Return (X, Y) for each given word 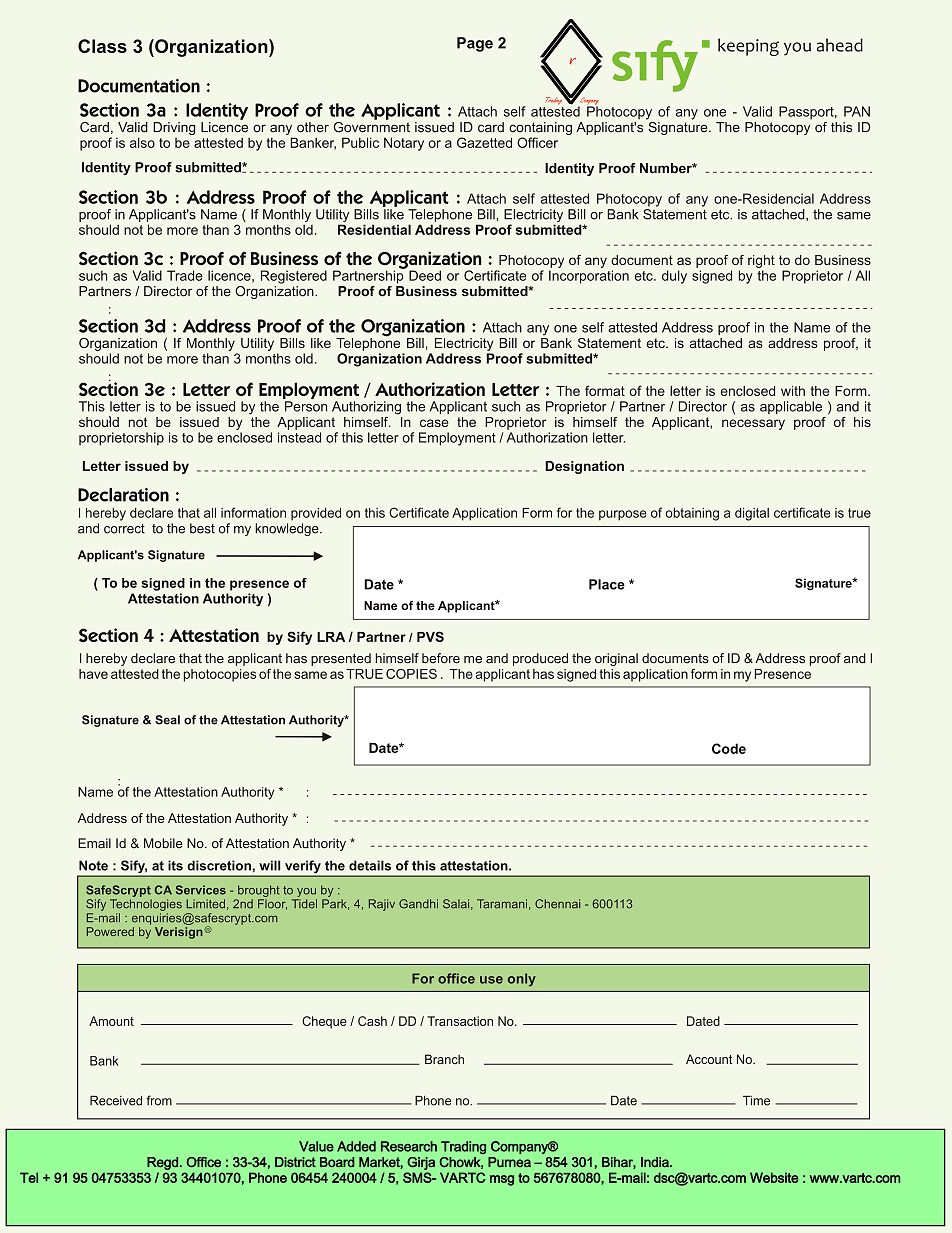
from (159, 1100)
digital (752, 514)
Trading (463, 1147)
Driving (174, 128)
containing (540, 130)
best (202, 528)
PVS (430, 636)
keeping (748, 47)
